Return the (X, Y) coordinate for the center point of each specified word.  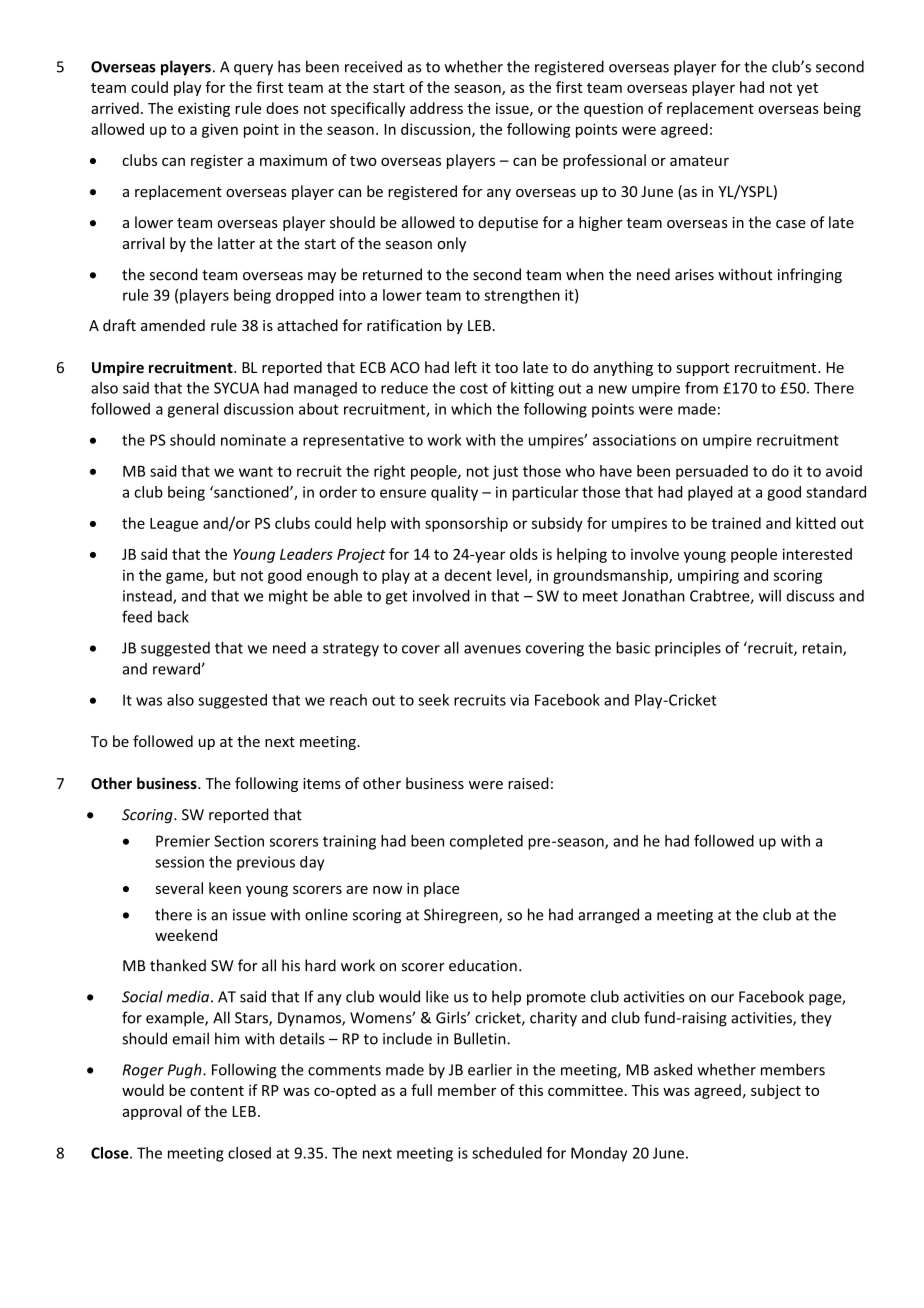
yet (807, 89)
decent (468, 575)
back (173, 617)
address (436, 108)
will (770, 595)
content (217, 1091)
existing (204, 110)
